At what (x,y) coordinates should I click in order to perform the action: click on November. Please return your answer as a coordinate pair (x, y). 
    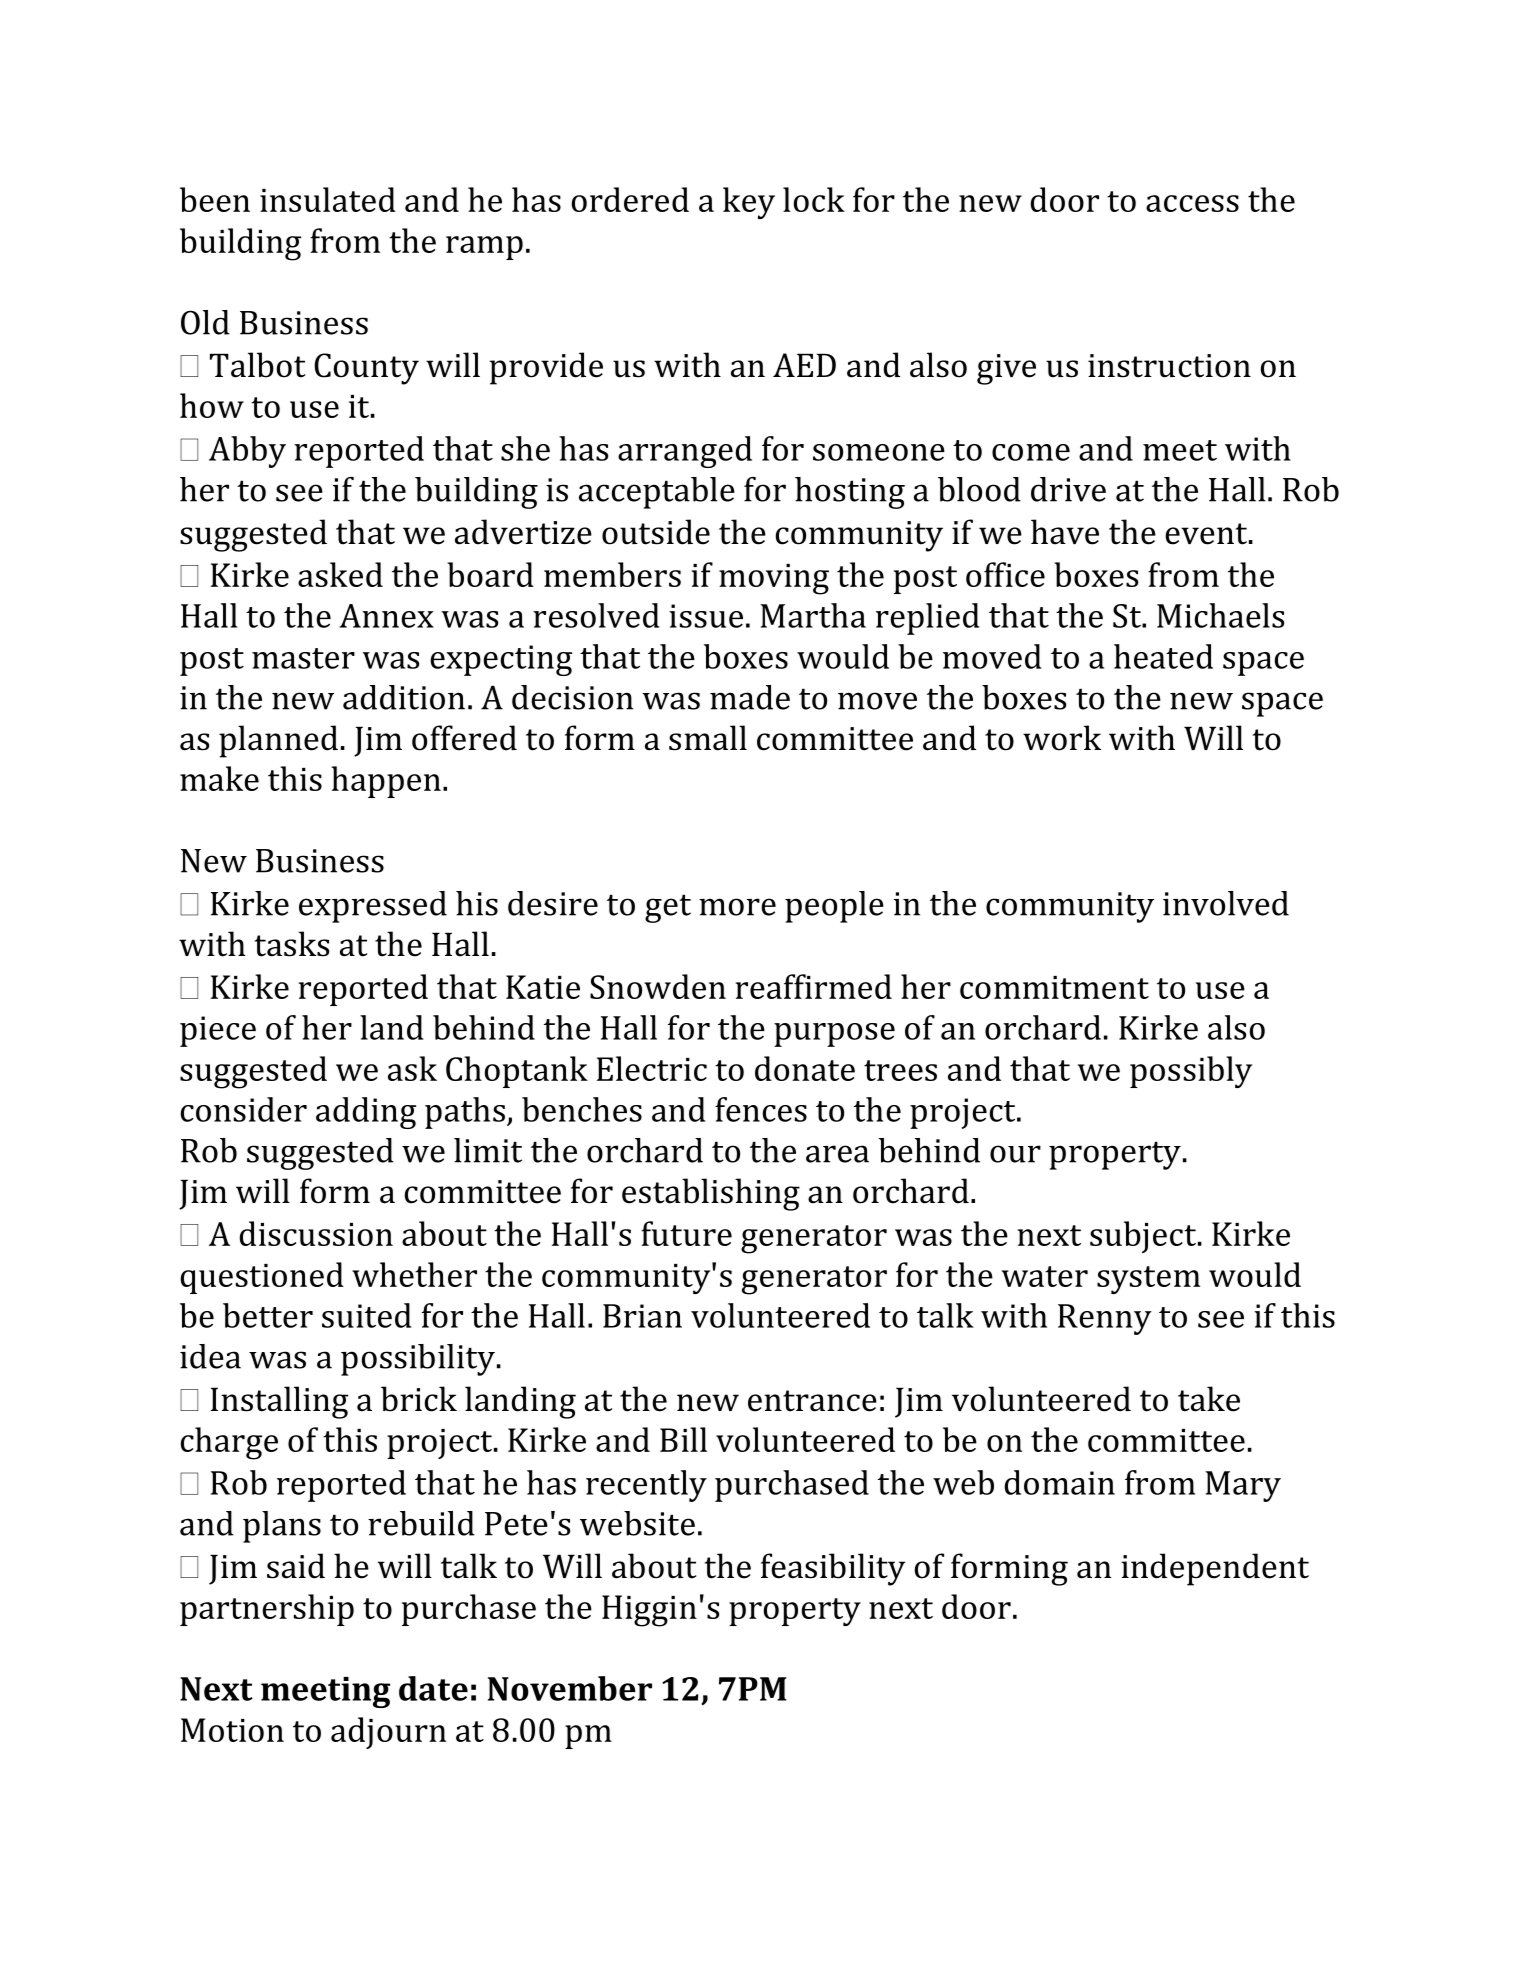
    Looking at the image, I should click on (570, 1688).
